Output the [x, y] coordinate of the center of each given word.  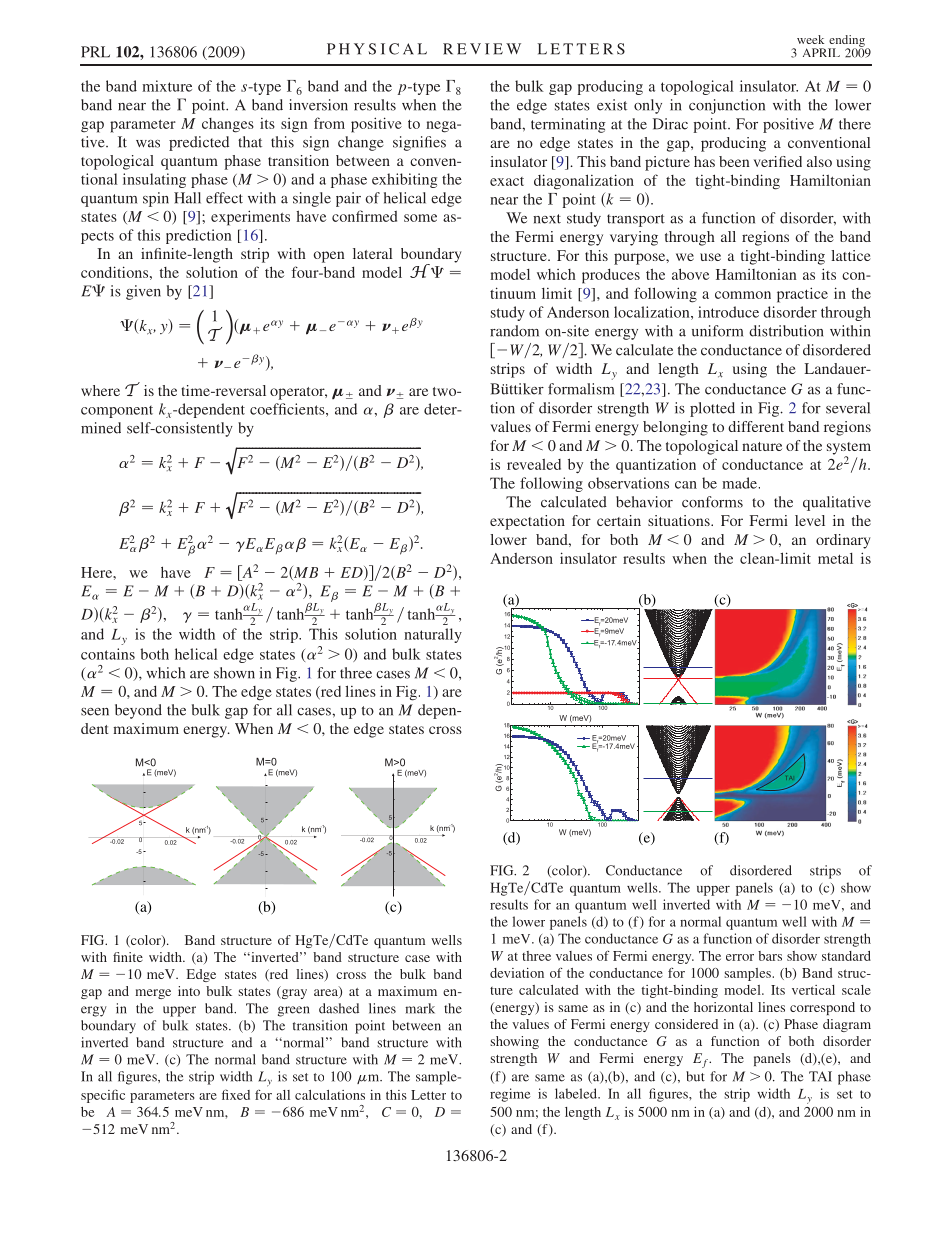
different [756, 426]
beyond [138, 711]
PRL [95, 52]
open [329, 257]
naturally [433, 635]
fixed [236, 1094]
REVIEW [482, 49]
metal [835, 558]
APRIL [821, 52]
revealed [534, 464]
